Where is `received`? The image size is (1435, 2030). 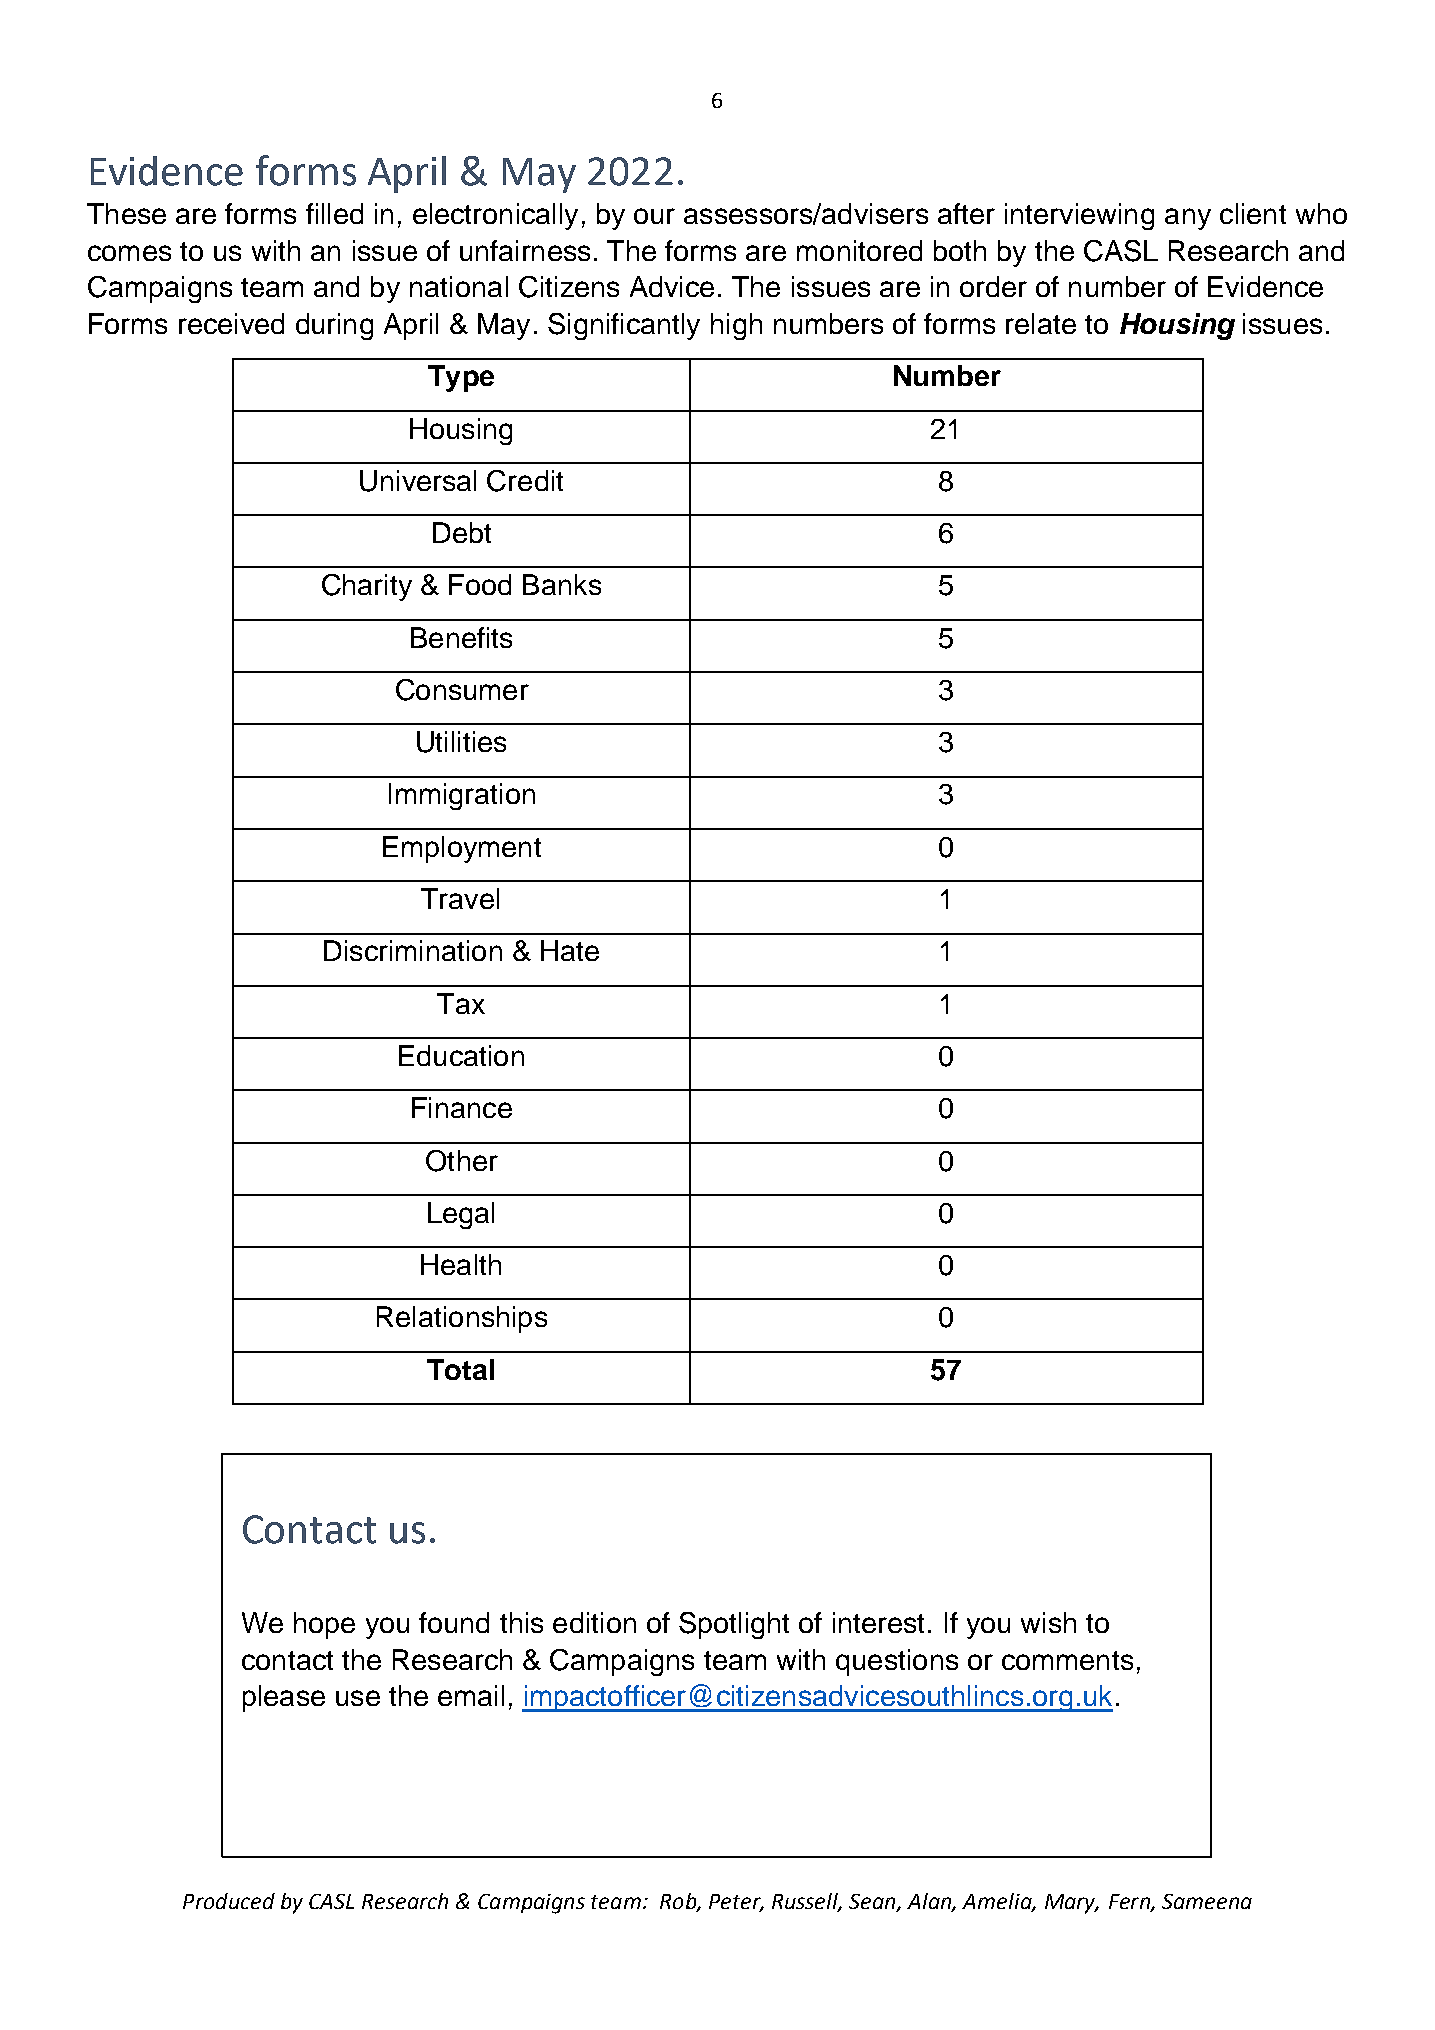
received is located at coordinates (231, 323).
